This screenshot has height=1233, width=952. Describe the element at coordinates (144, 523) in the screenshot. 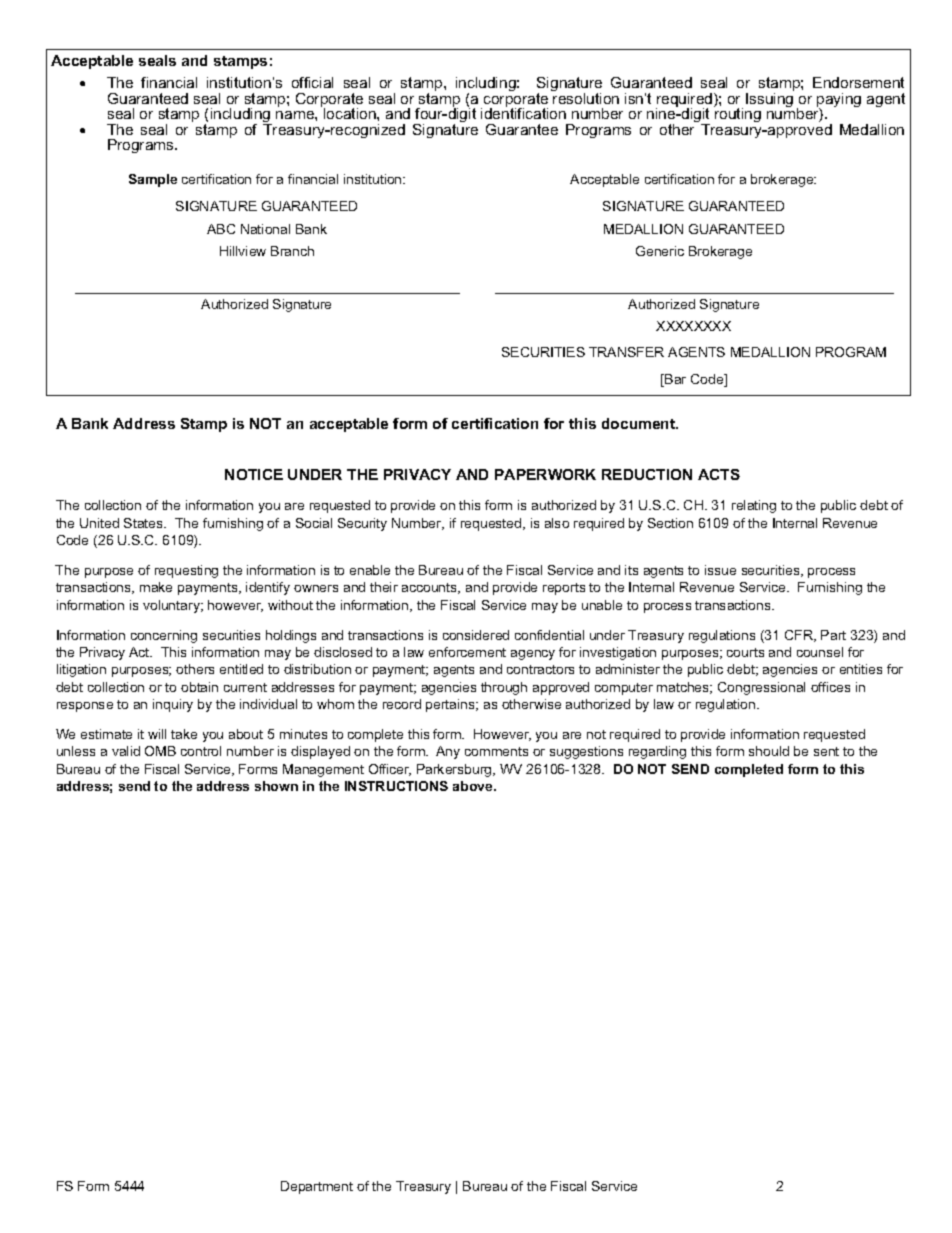

I see `States` at that location.
